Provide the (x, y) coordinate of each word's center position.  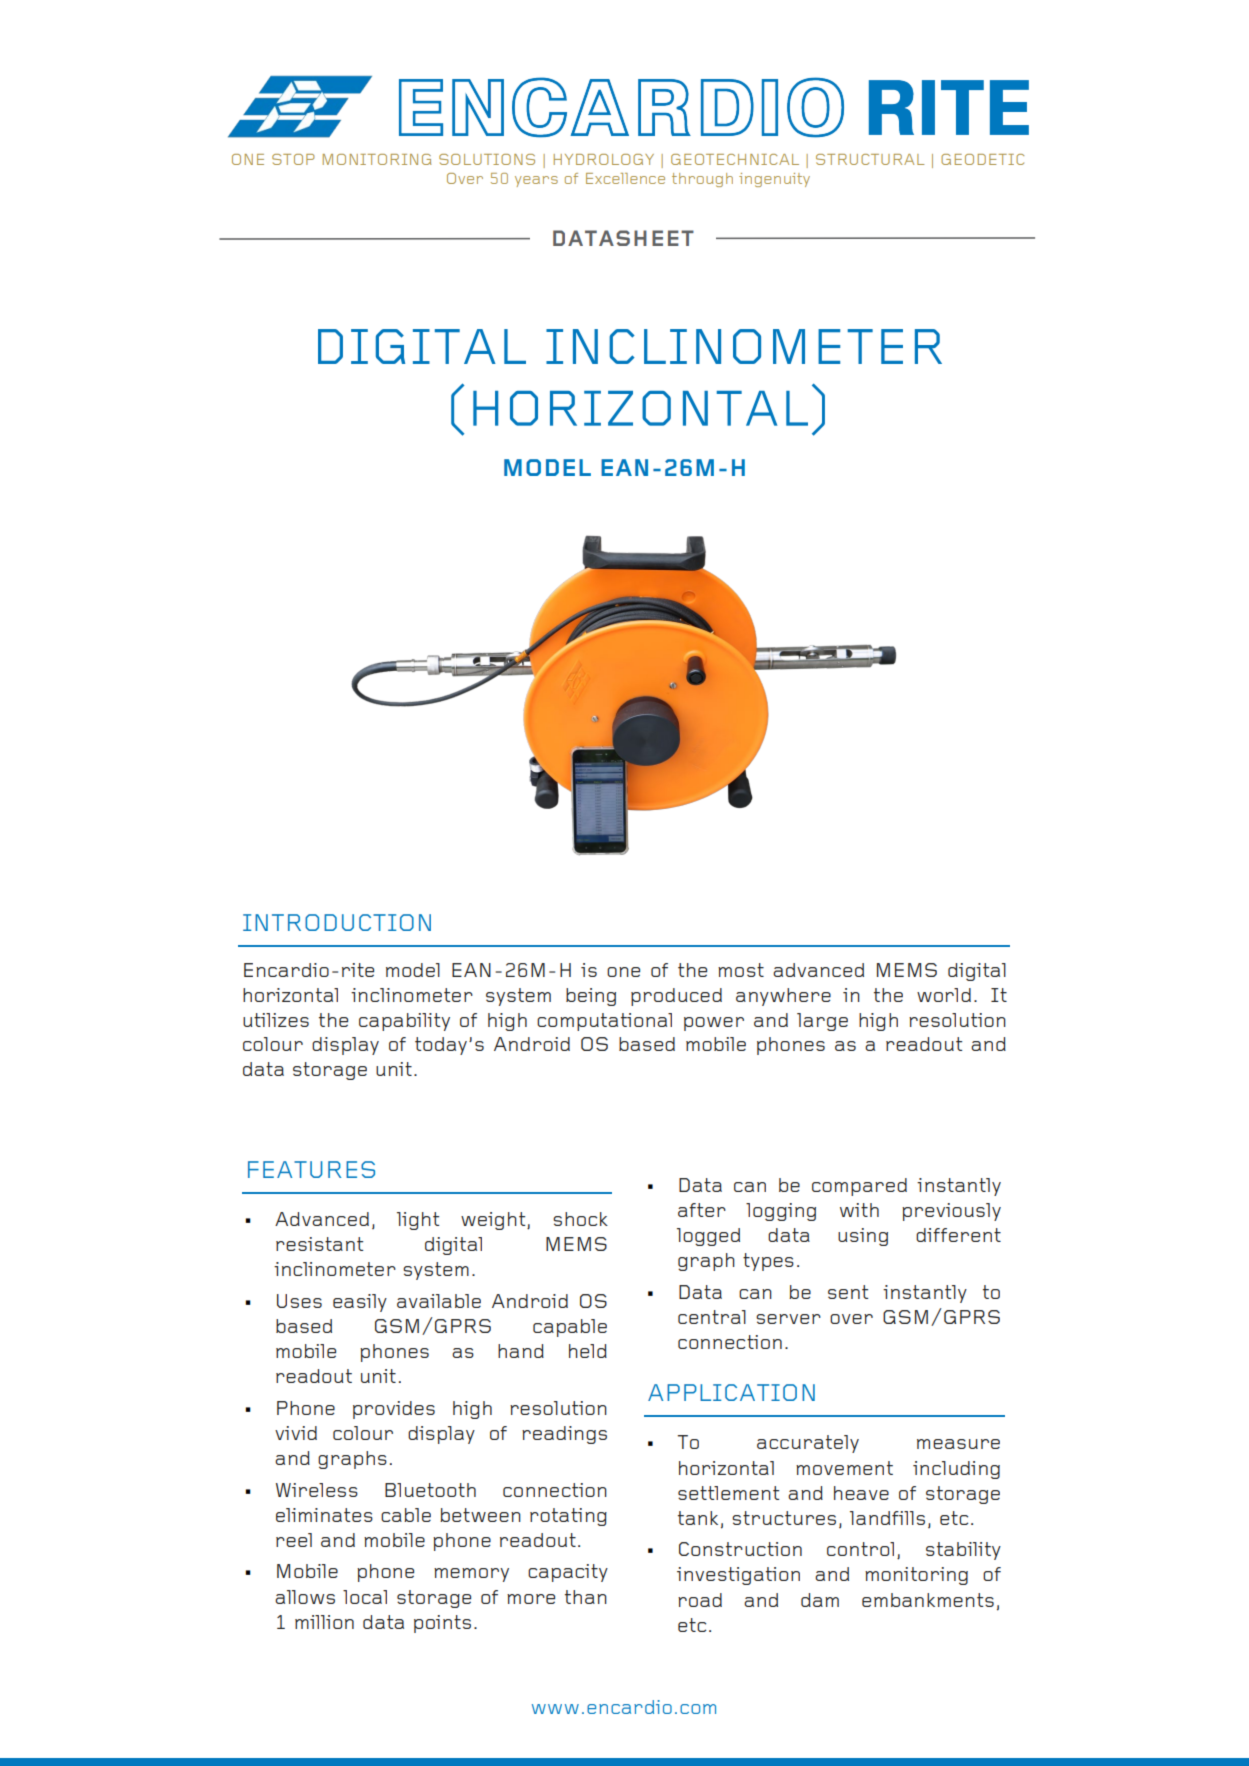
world (944, 995)
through (702, 180)
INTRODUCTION (337, 922)
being (591, 997)
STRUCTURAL (870, 159)
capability (404, 1022)
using (863, 1237)
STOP (293, 159)
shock (580, 1219)
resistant (319, 1244)
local (365, 1597)
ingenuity (774, 180)
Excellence (625, 178)
